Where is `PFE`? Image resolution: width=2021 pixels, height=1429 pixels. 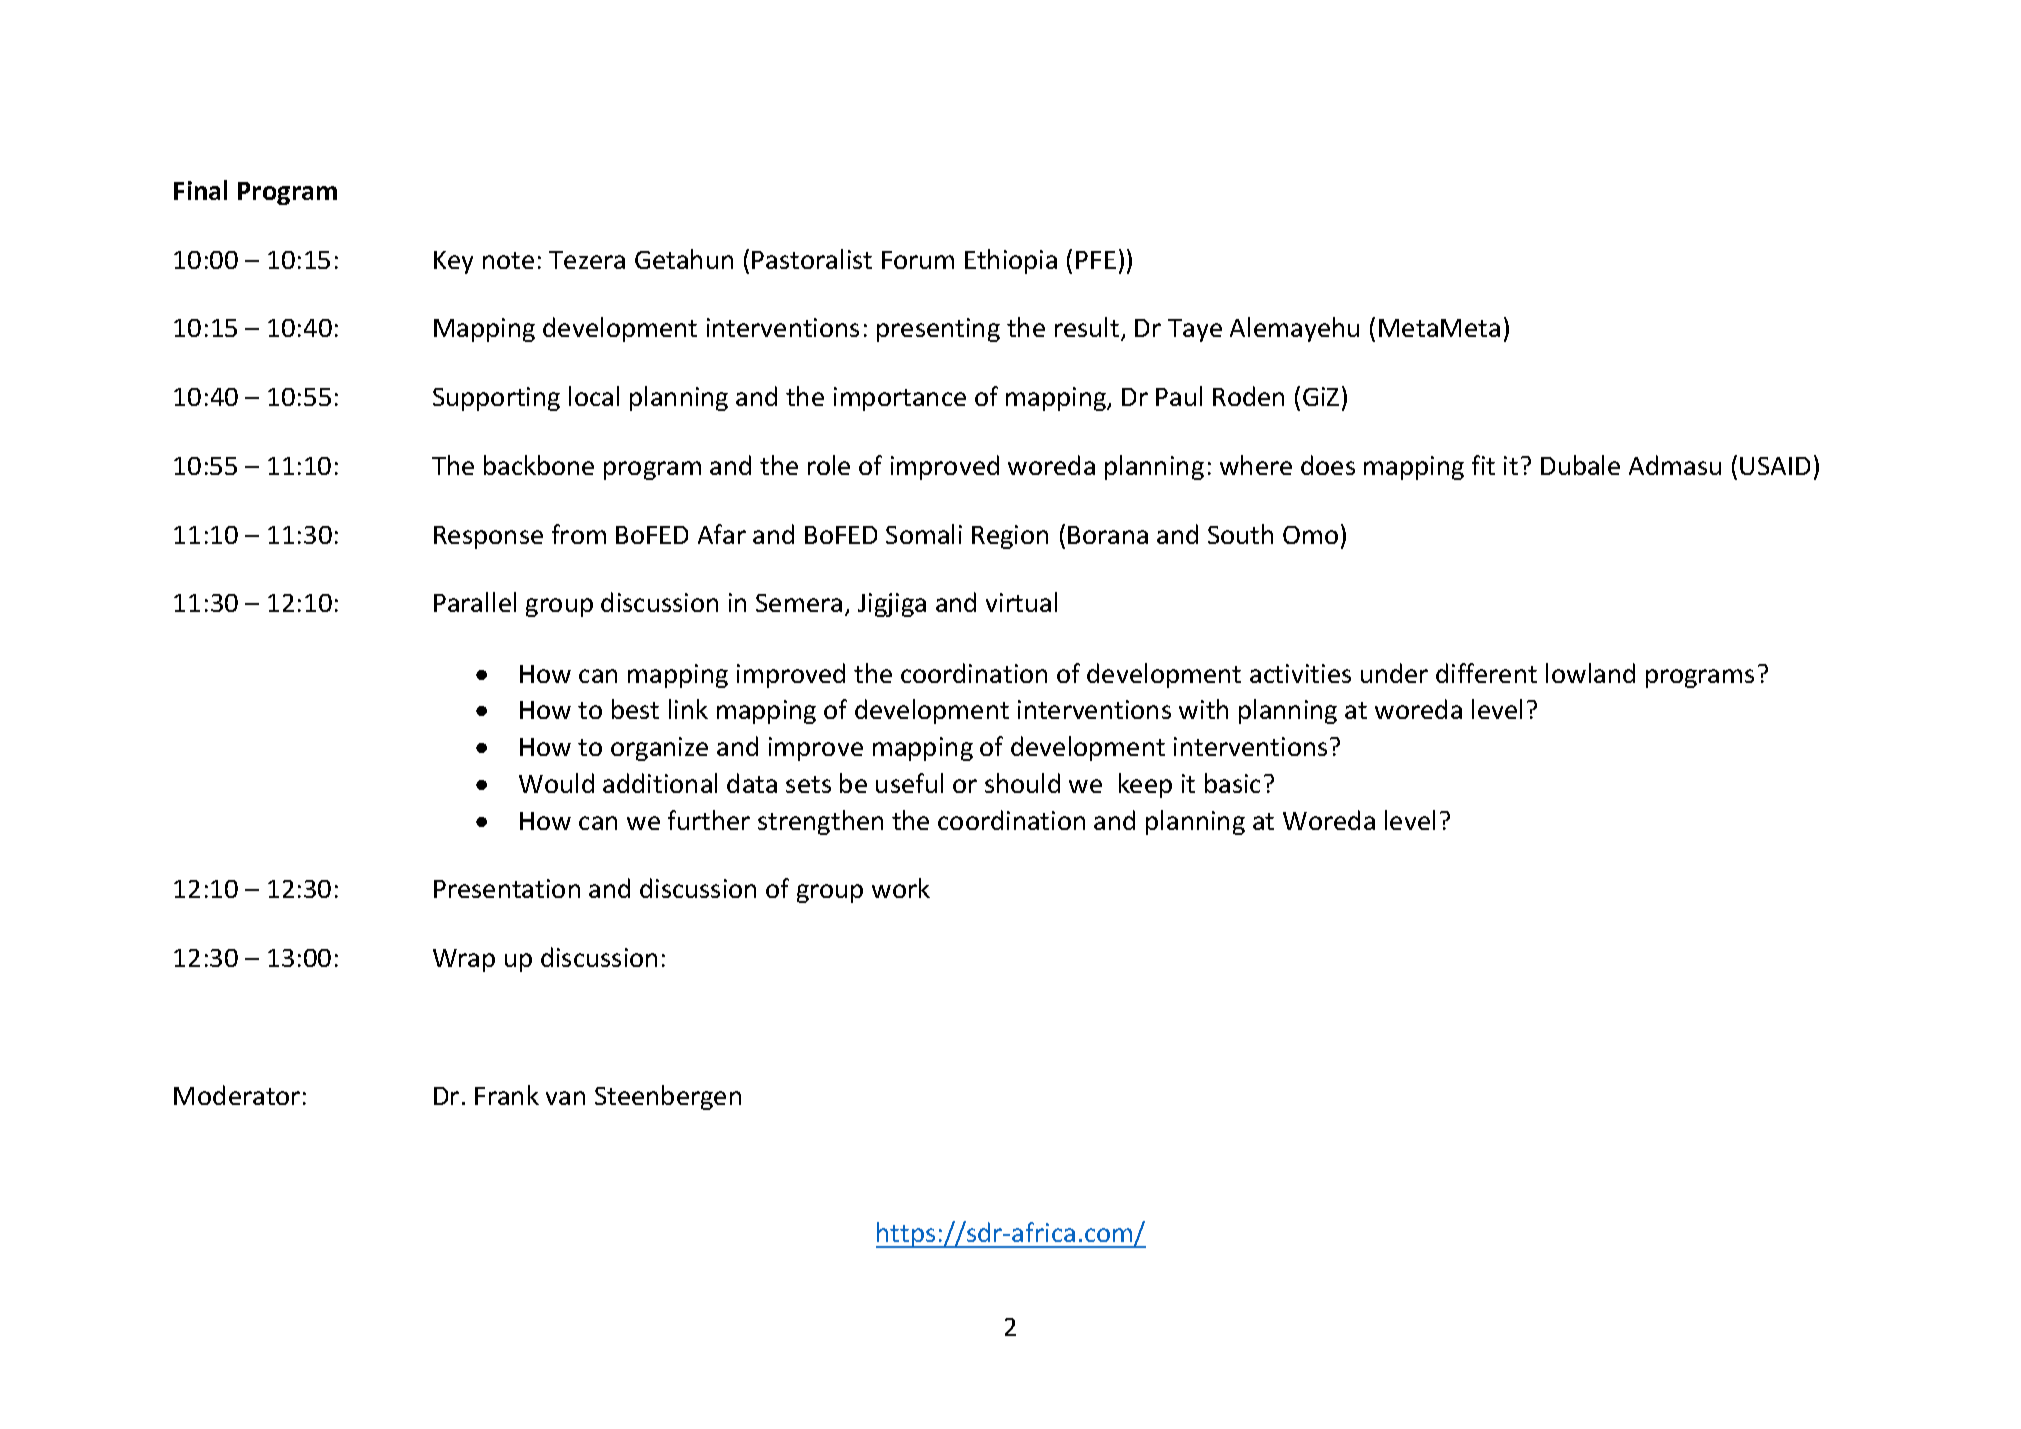 PFE is located at coordinates (1096, 260).
